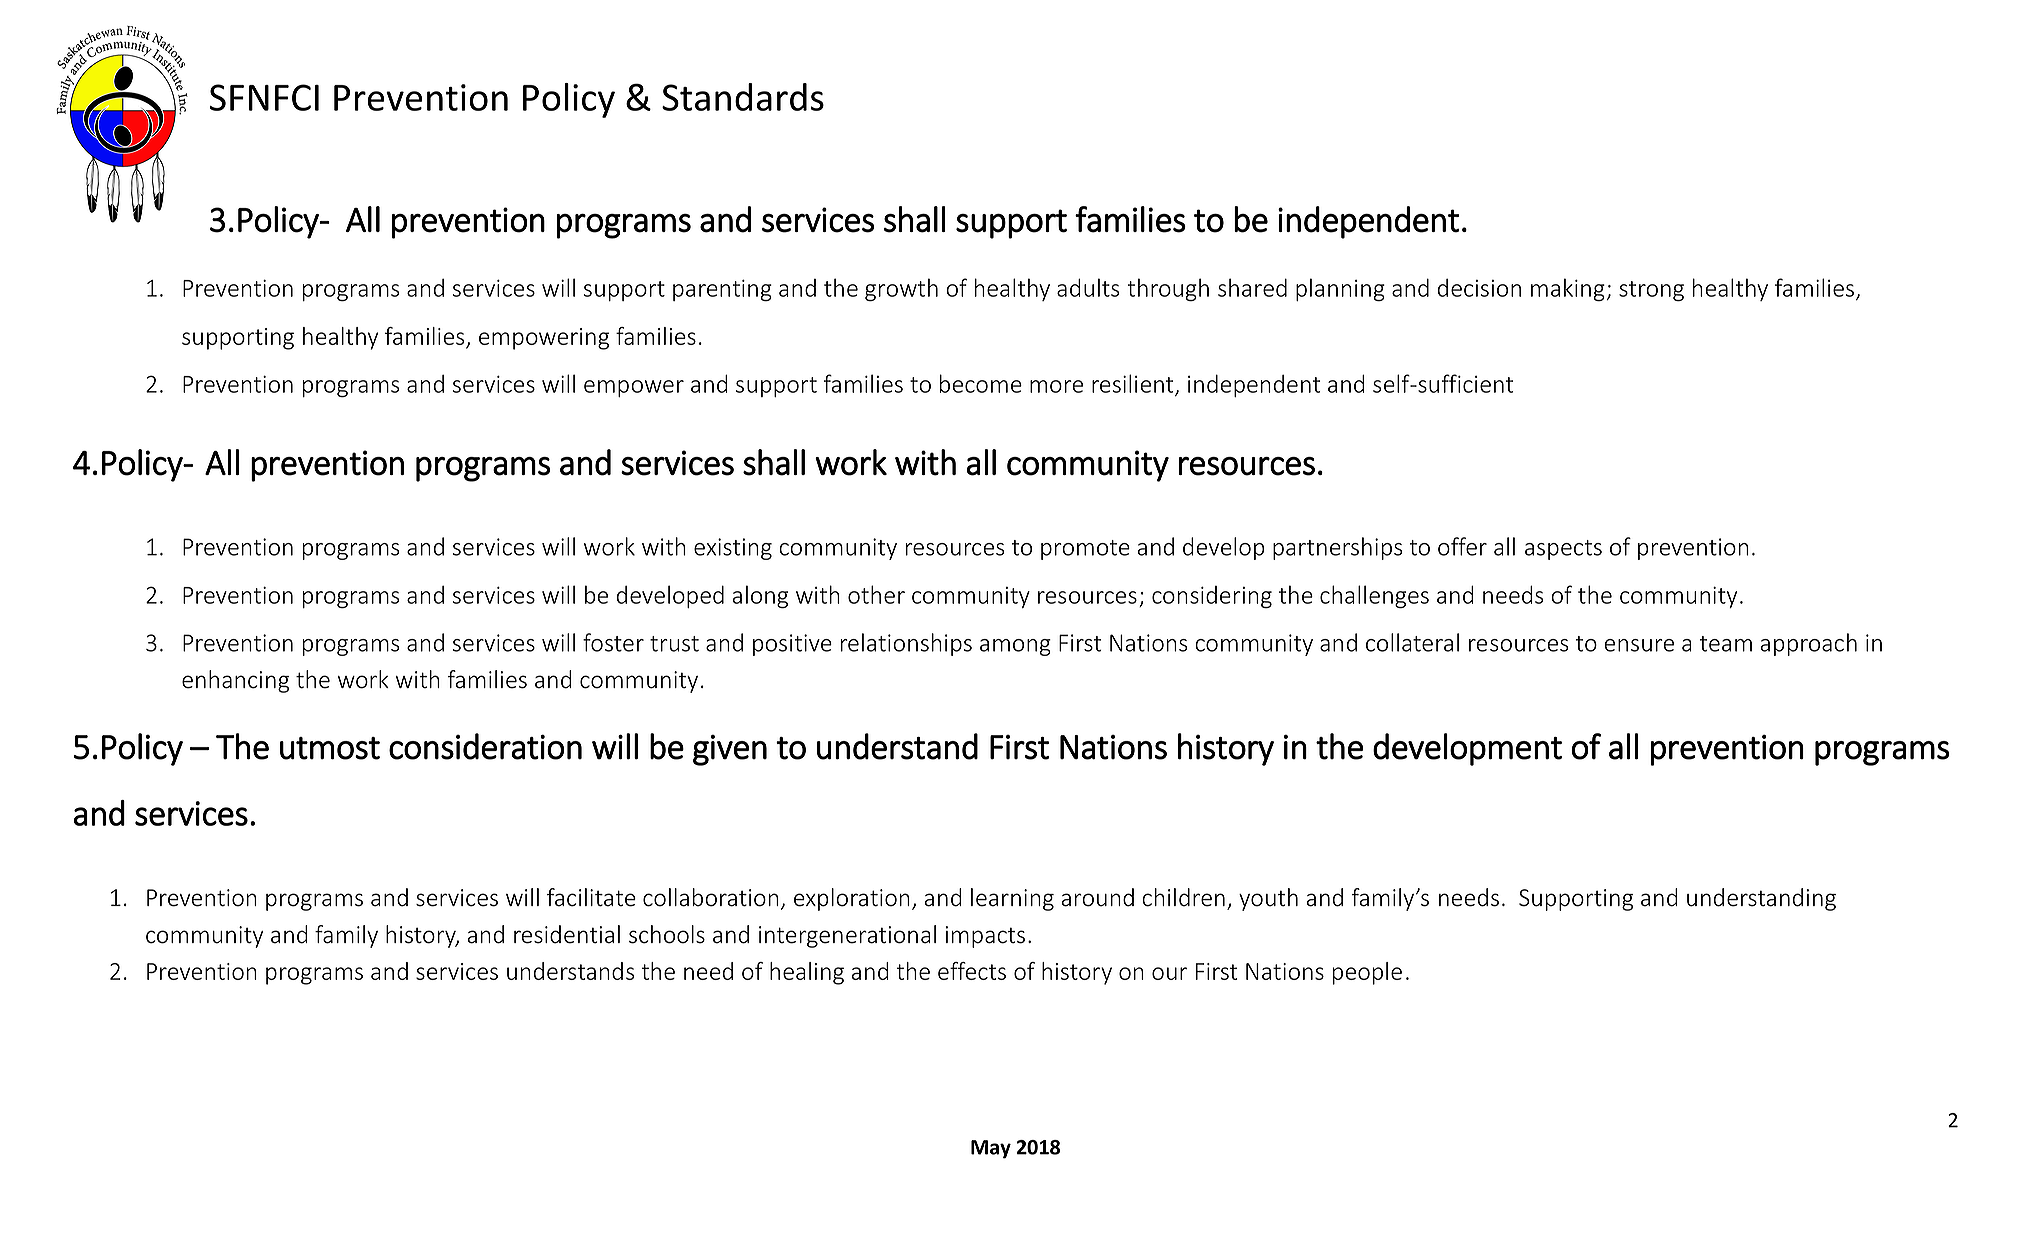 This document has height=1233, width=2031. What do you see at coordinates (1639, 645) in the document?
I see `ensure` at bounding box center [1639, 645].
